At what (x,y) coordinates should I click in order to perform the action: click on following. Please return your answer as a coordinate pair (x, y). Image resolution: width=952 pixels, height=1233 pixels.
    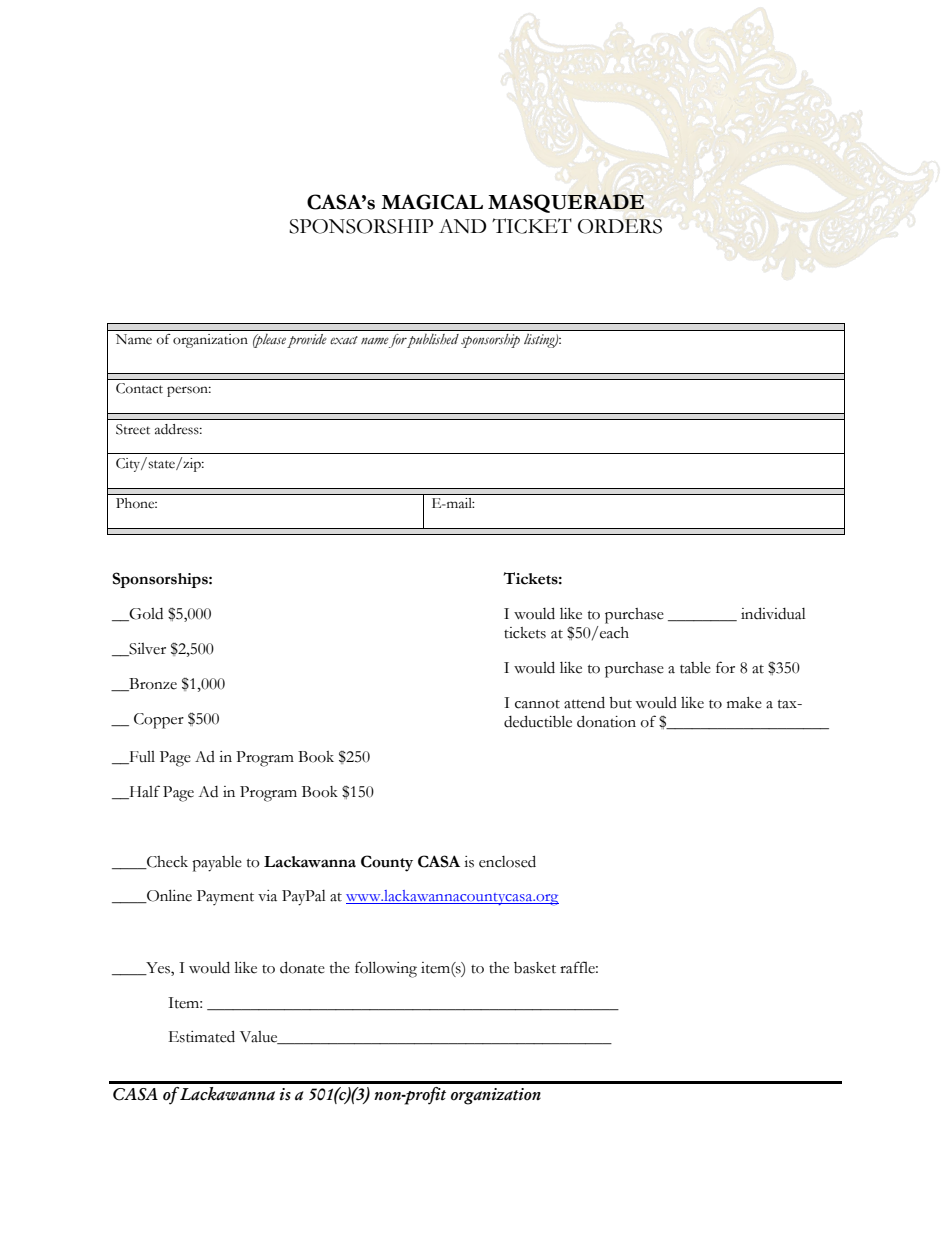
    Looking at the image, I should click on (386, 969).
